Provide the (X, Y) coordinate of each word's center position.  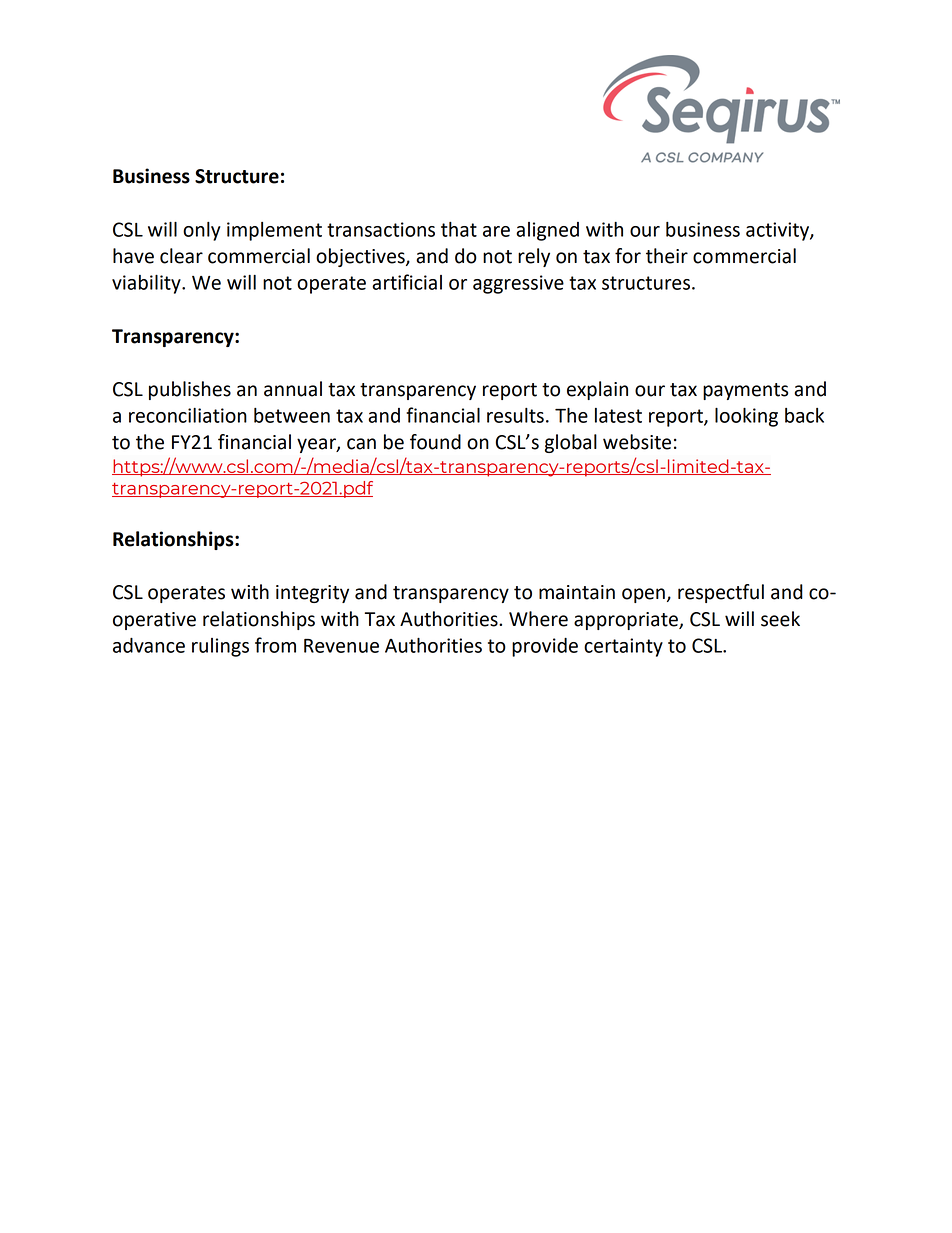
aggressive (518, 284)
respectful (721, 593)
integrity (312, 594)
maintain (577, 592)
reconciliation (188, 415)
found (435, 442)
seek (780, 619)
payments (745, 391)
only (202, 231)
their (667, 256)
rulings (220, 647)
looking (746, 417)
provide (545, 647)
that (459, 229)
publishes (190, 390)
